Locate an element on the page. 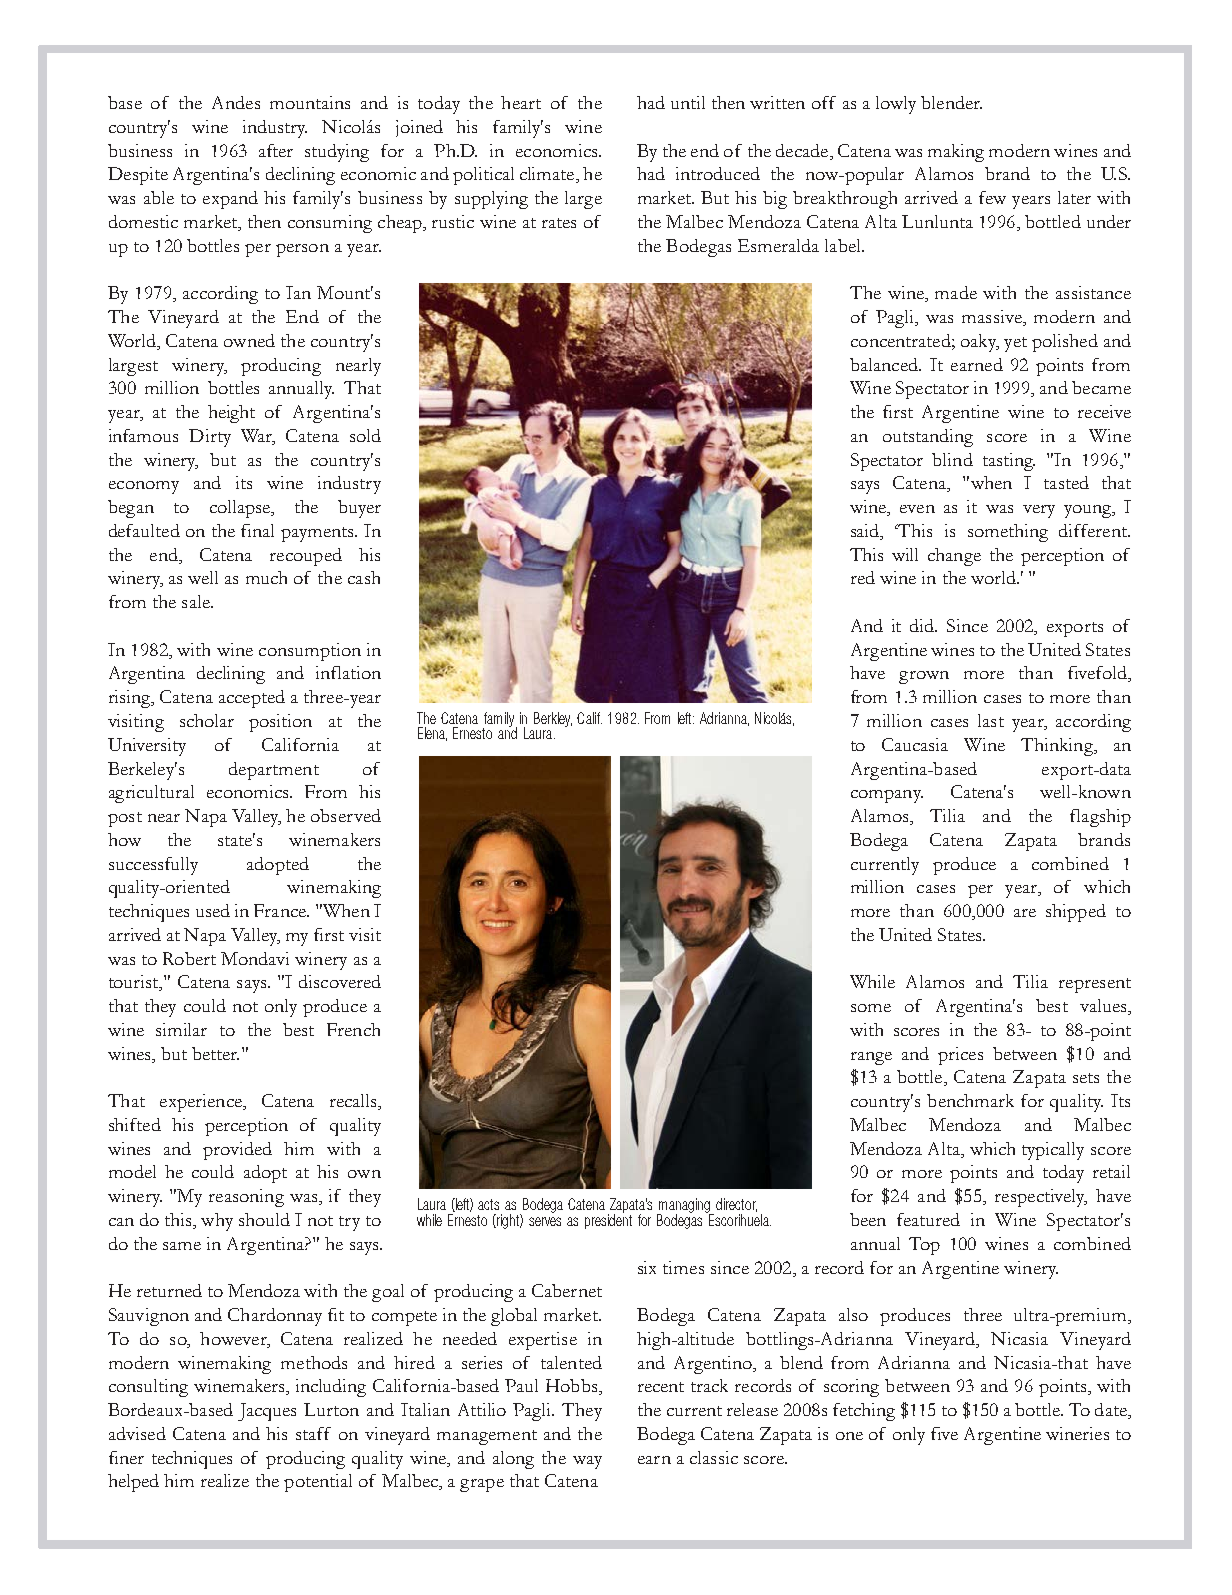 The image size is (1232, 1595). are is located at coordinates (1025, 913).
